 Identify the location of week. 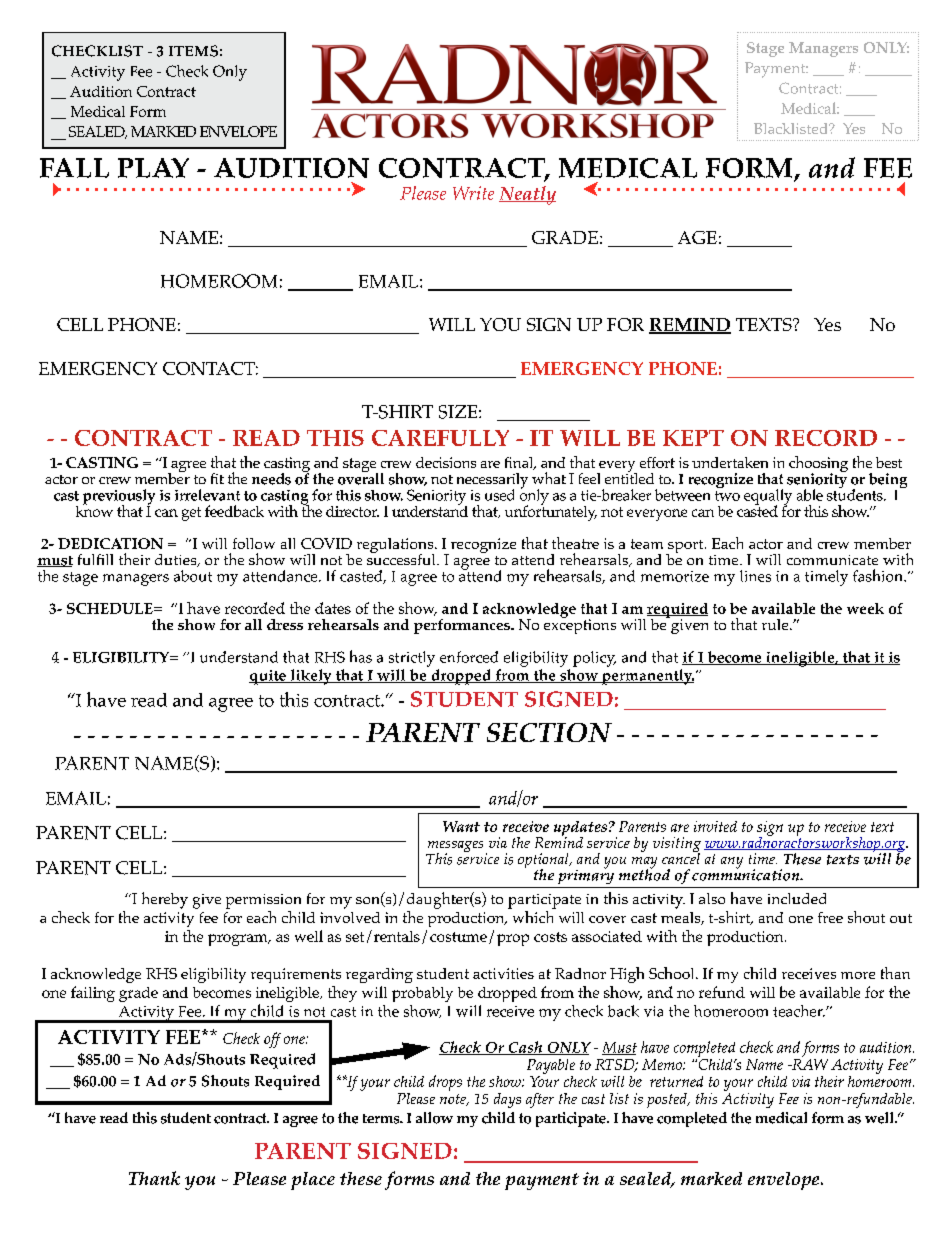
(865, 608).
